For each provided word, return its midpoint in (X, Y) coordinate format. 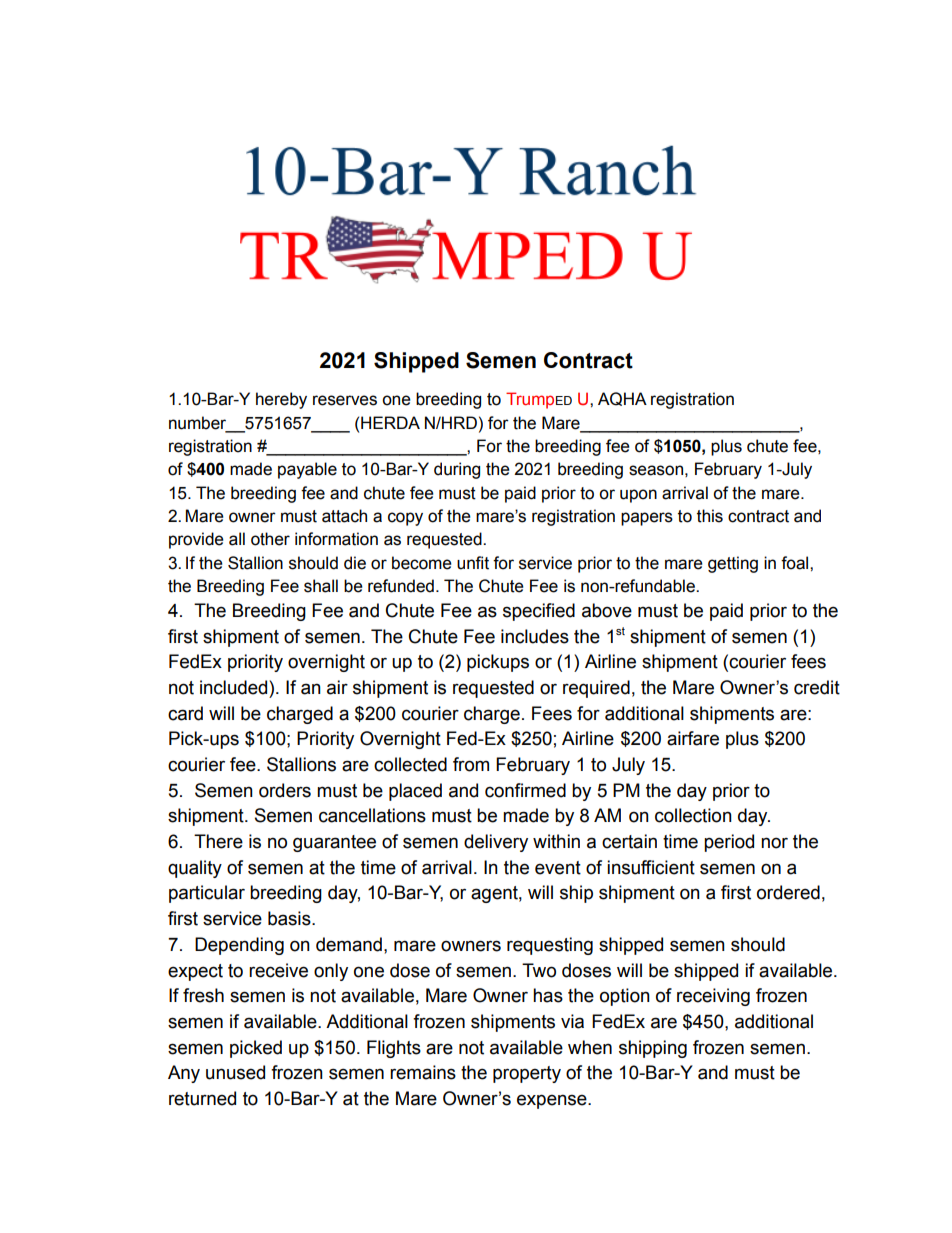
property (527, 1074)
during (457, 470)
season (656, 470)
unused (235, 1072)
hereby (281, 400)
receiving (713, 997)
